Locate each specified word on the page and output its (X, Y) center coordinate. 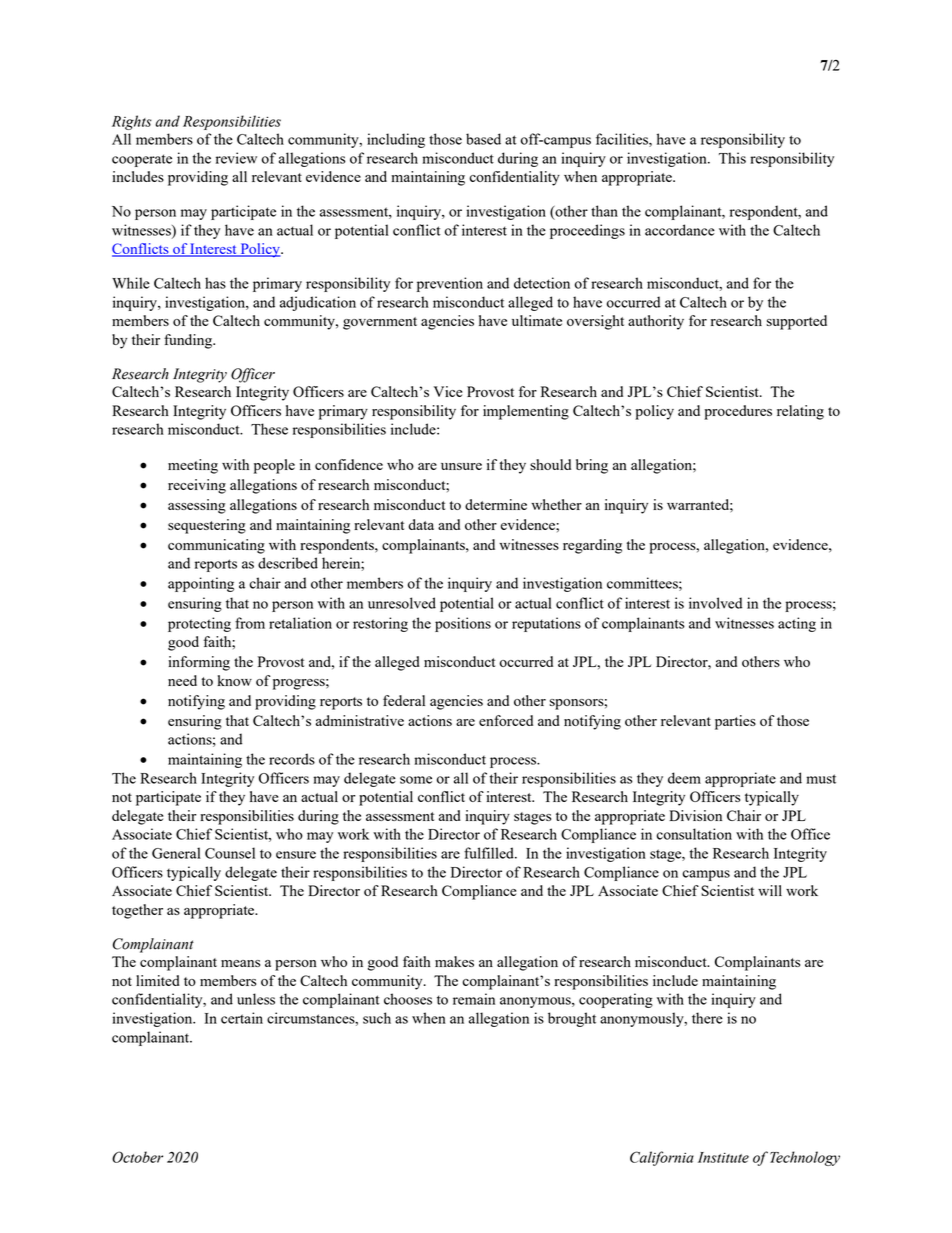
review (236, 158)
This (732, 158)
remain (474, 999)
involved (715, 603)
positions (463, 624)
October (137, 1157)
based (483, 139)
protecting (199, 624)
